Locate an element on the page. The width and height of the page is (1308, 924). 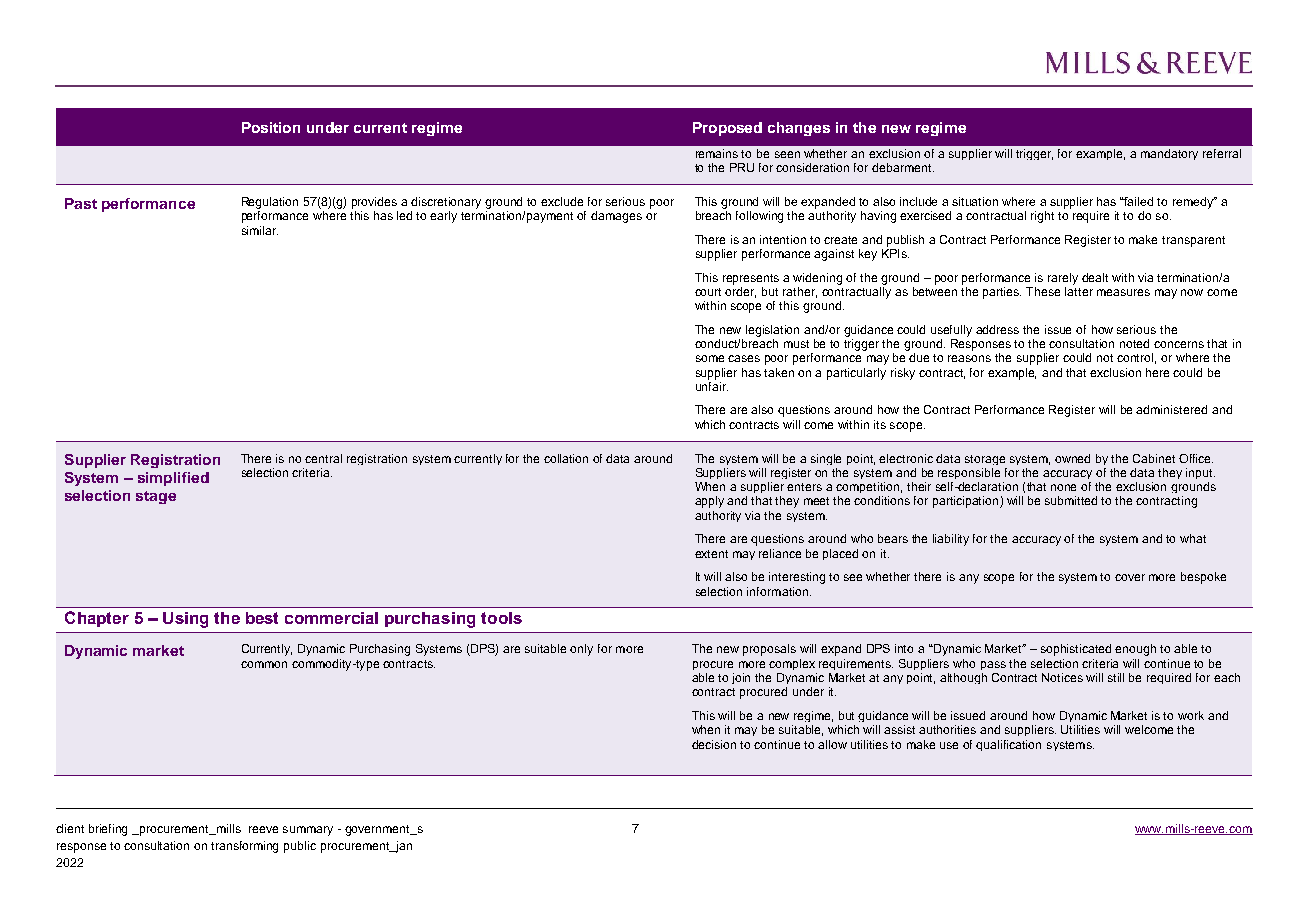
none is located at coordinates (1063, 487).
